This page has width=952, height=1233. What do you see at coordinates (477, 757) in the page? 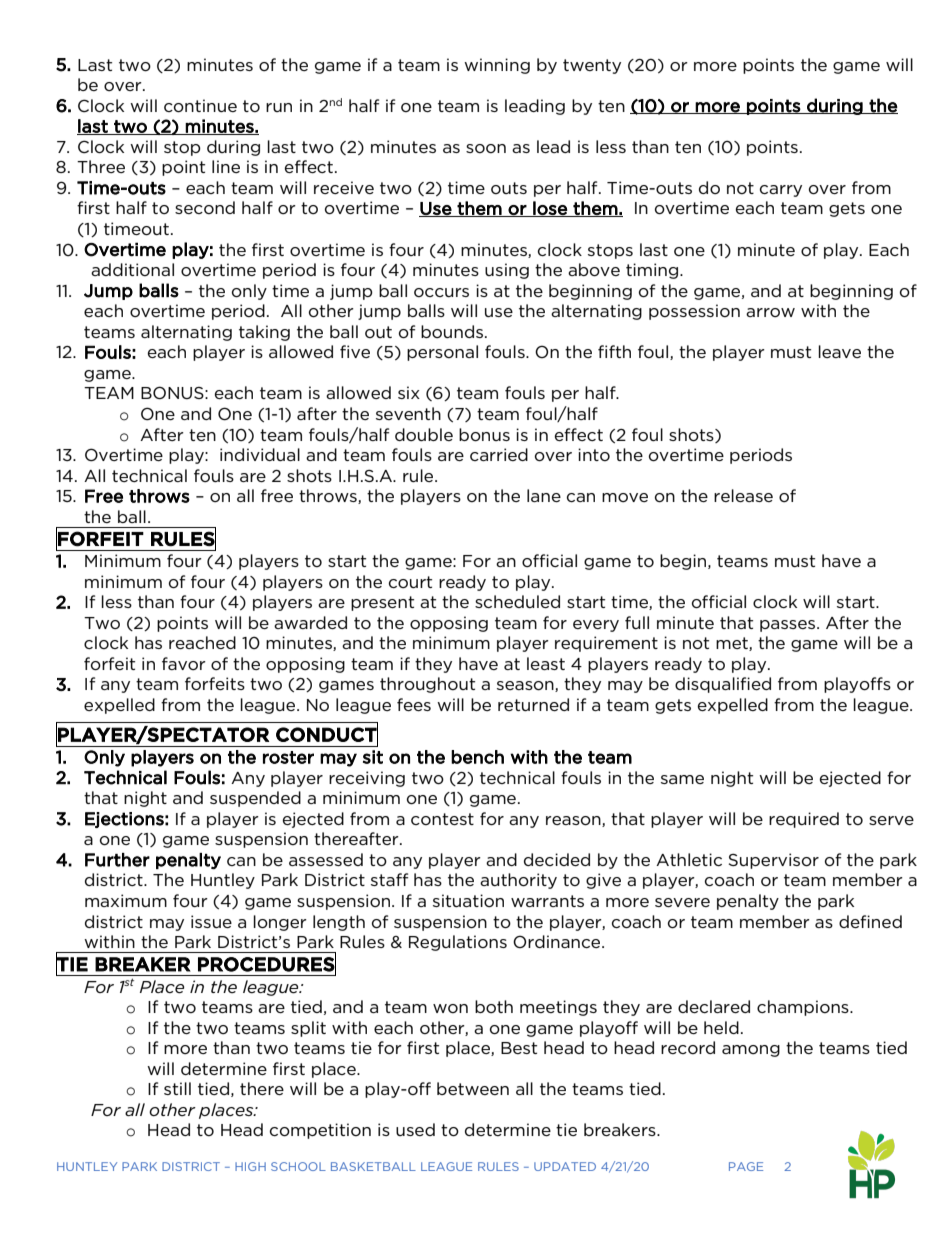
I see `bench` at bounding box center [477, 757].
